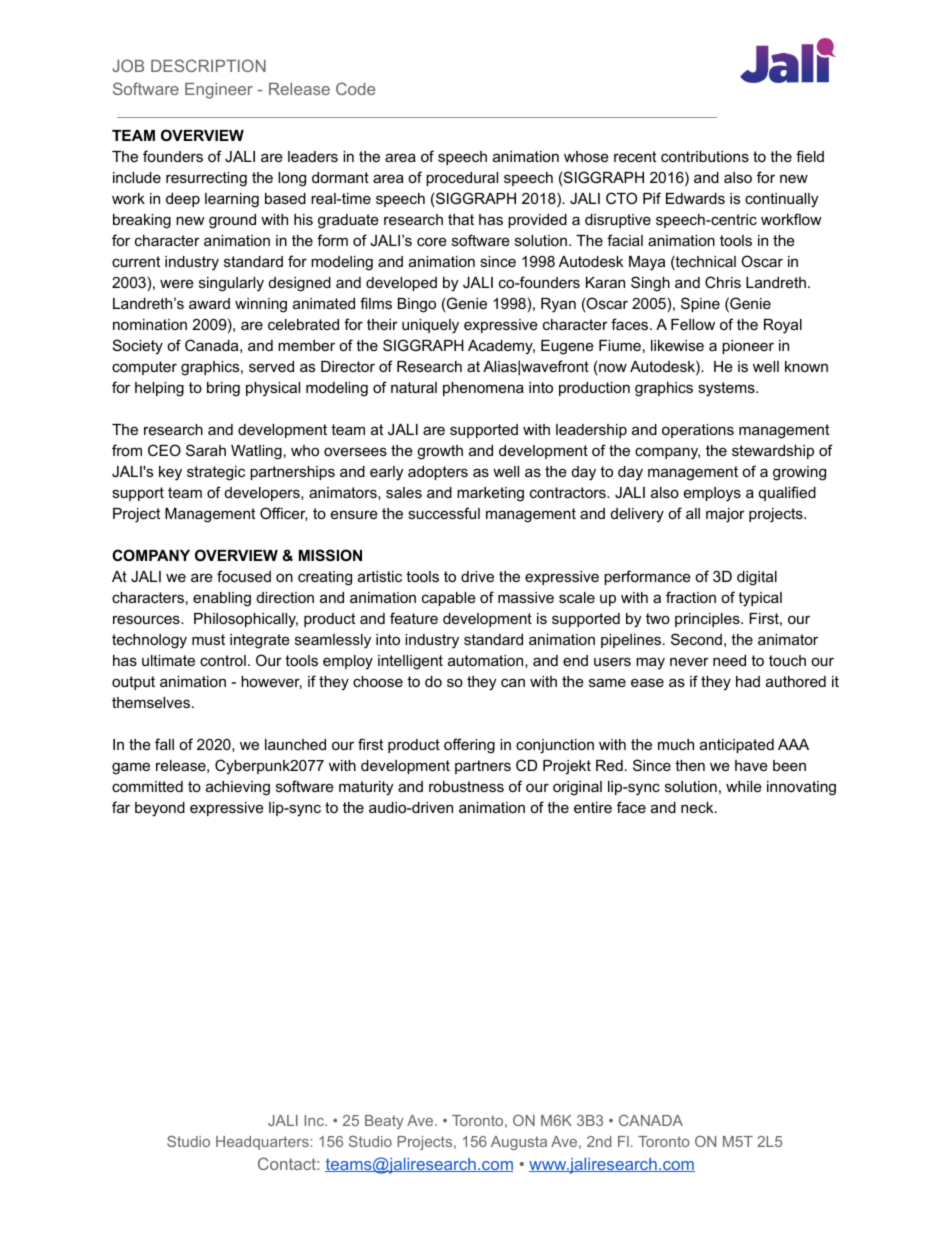  Describe the element at coordinates (462, 179) in the page. I see `procedural` at that location.
